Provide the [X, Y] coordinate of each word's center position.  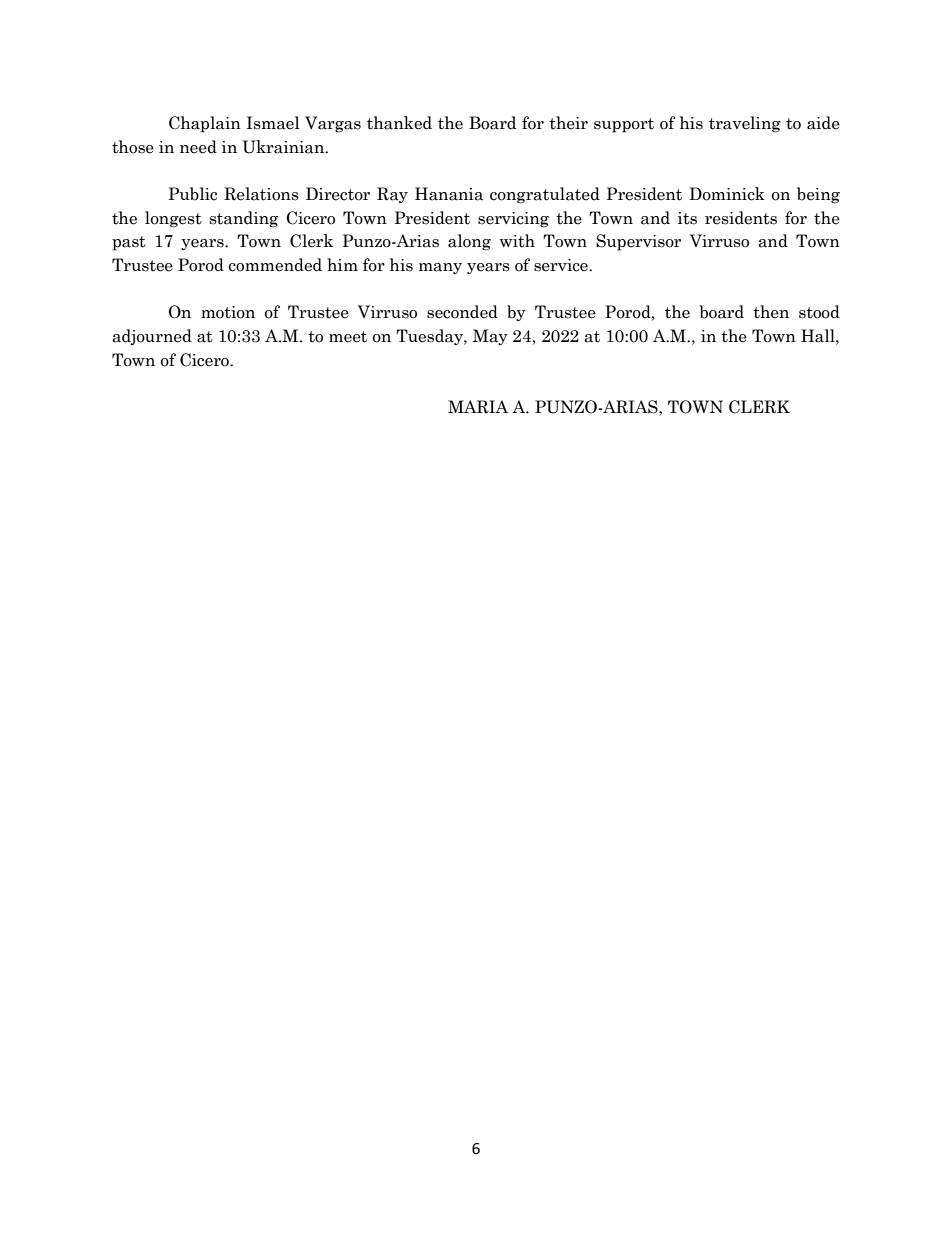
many [440, 268]
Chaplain [205, 124]
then [771, 312]
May [490, 337]
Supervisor [638, 242]
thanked [399, 123]
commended [275, 265]
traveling [745, 124]
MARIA [478, 407]
